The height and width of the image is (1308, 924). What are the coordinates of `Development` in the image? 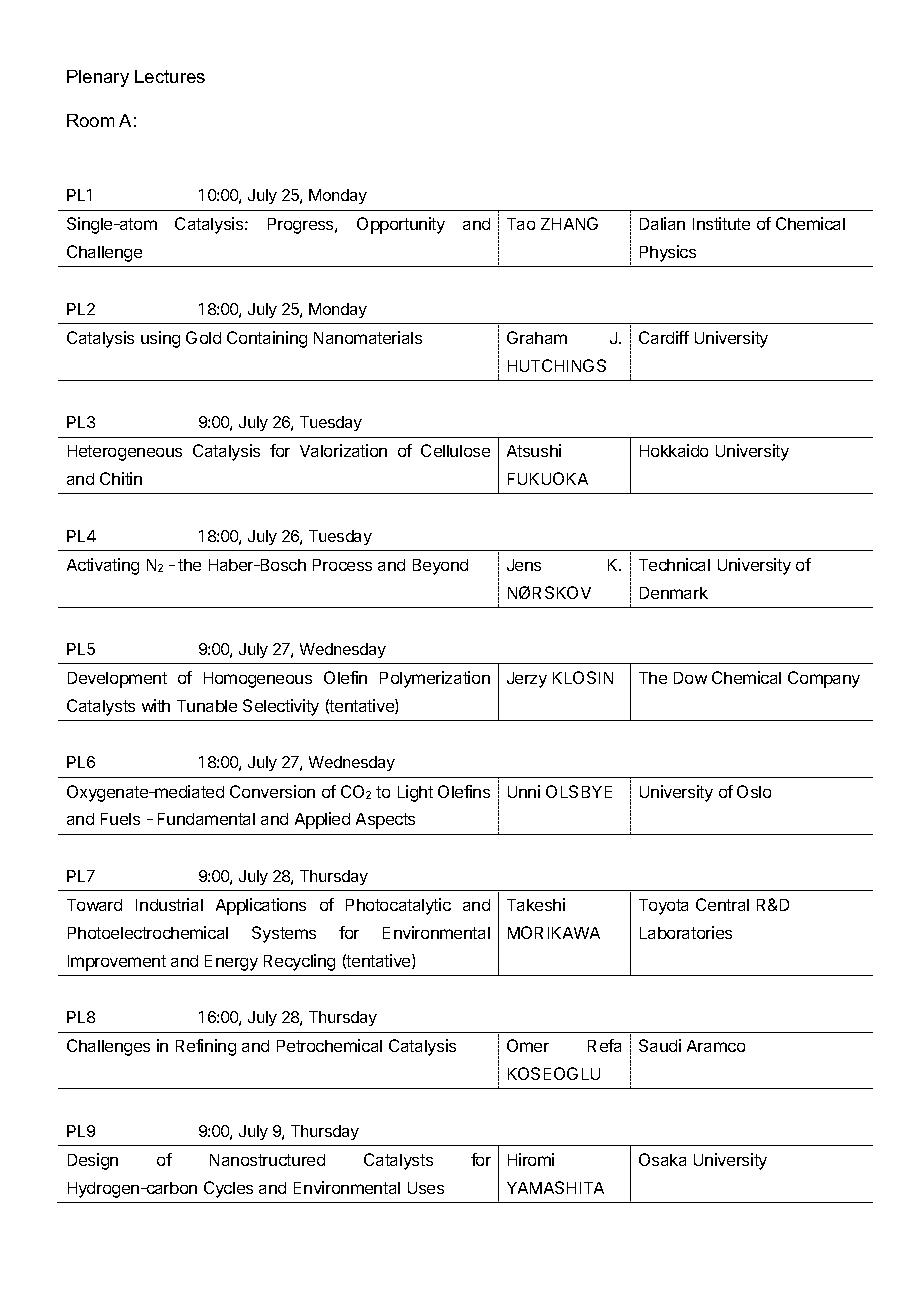 It's located at (117, 680).
